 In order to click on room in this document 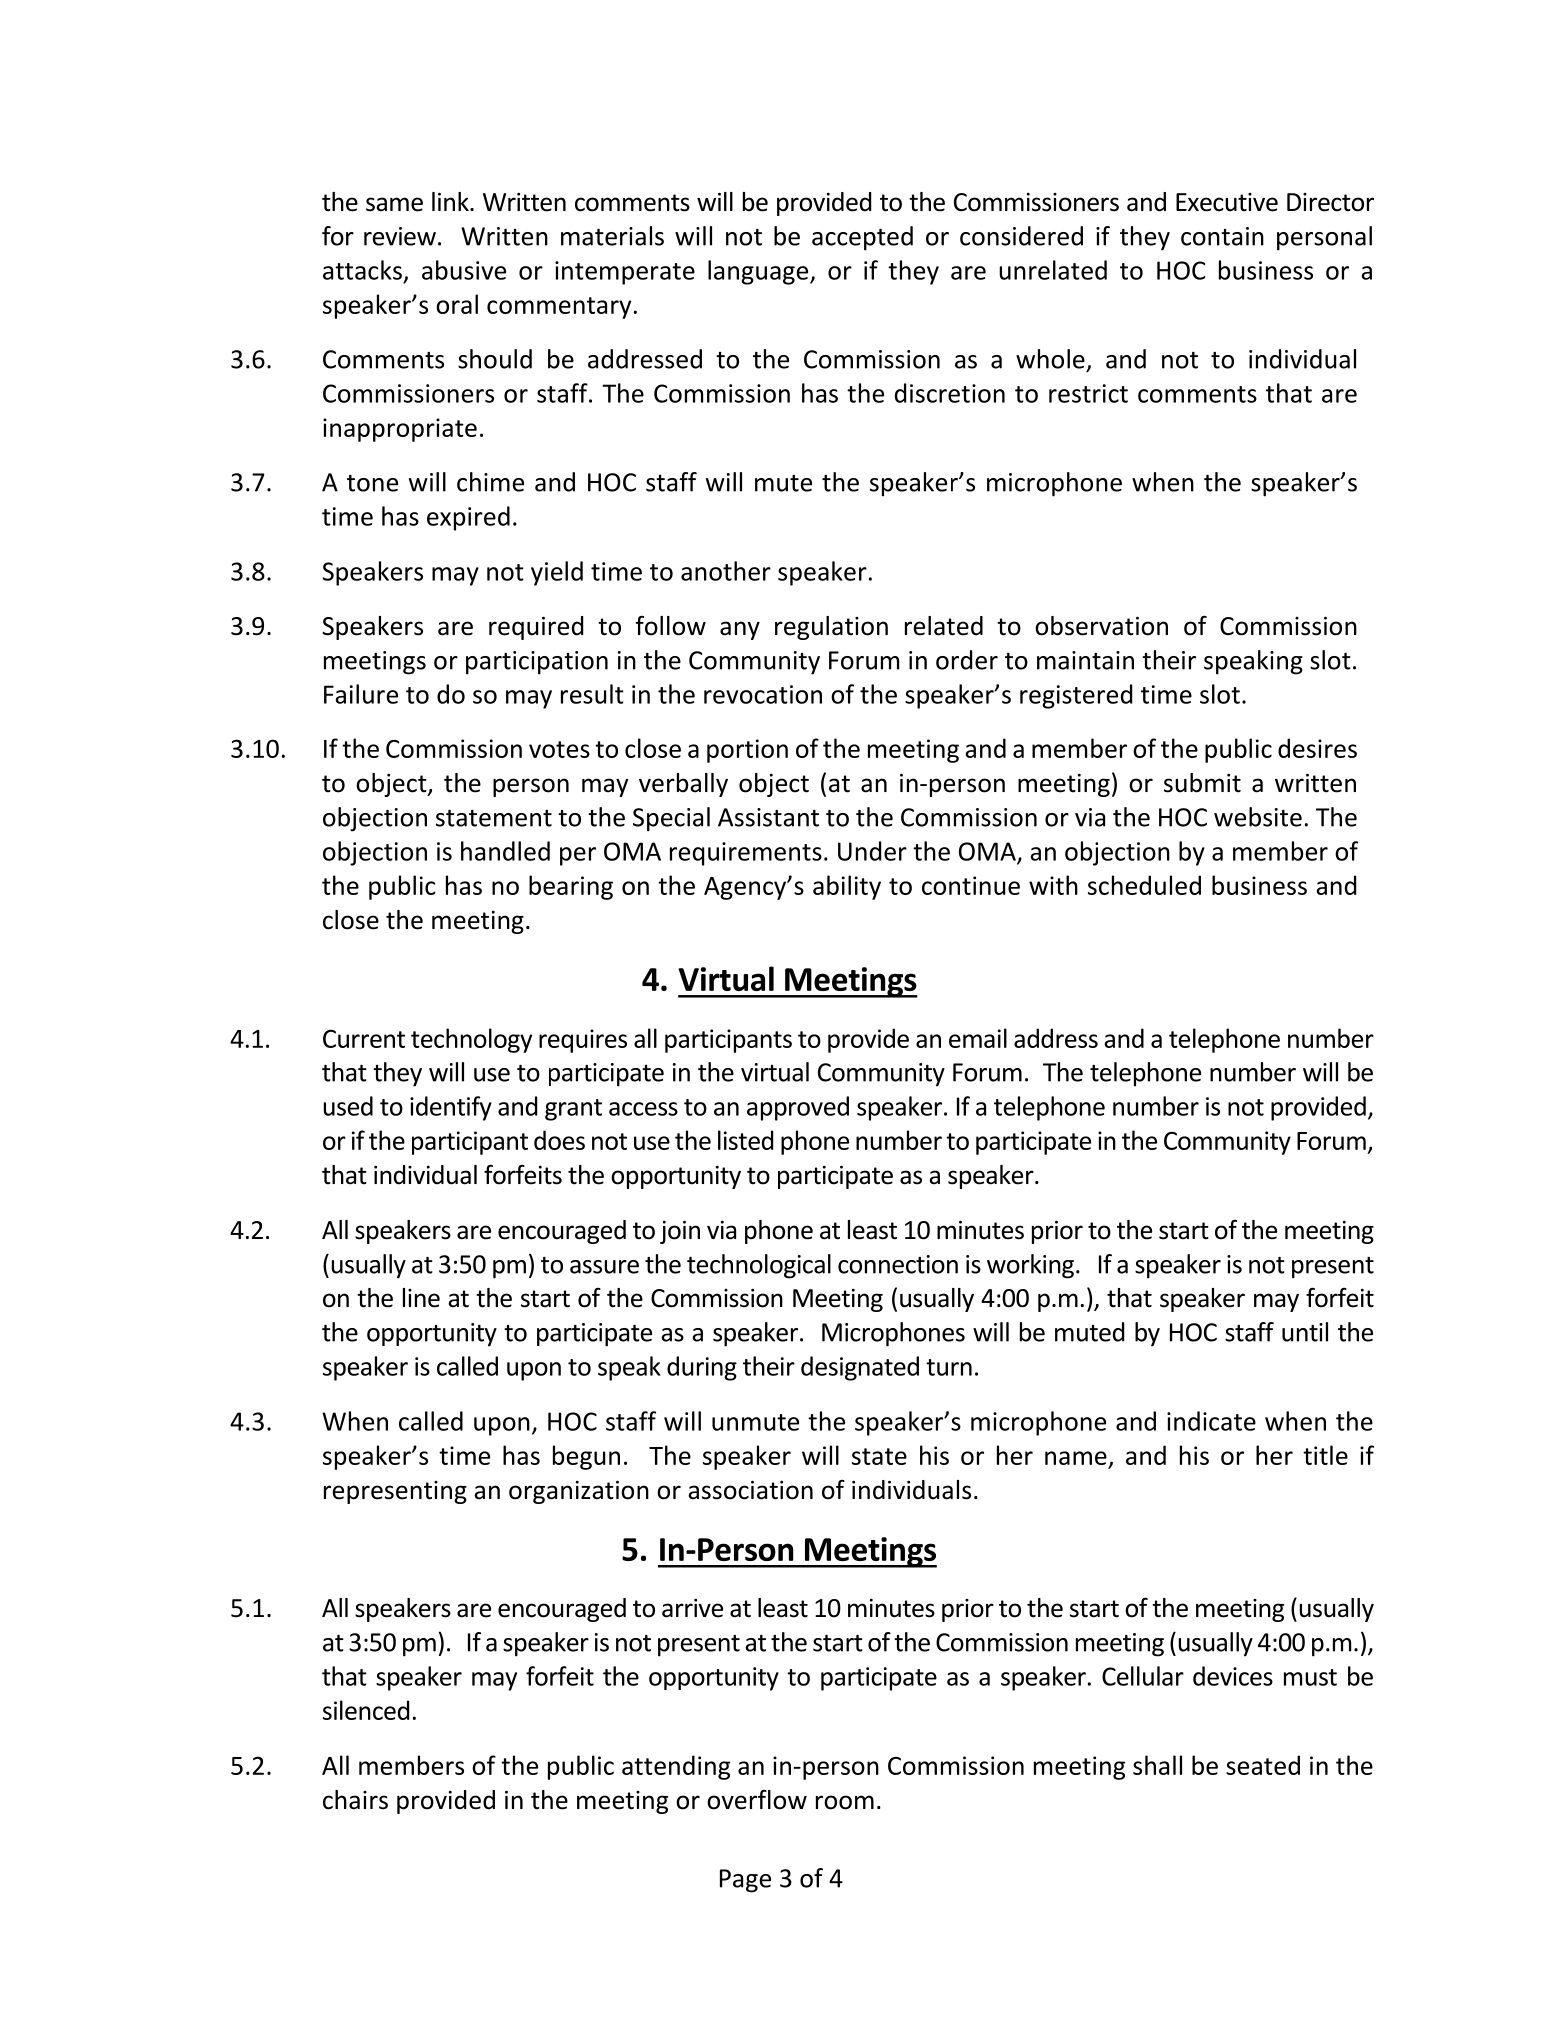, I will do `click(845, 1802)`.
